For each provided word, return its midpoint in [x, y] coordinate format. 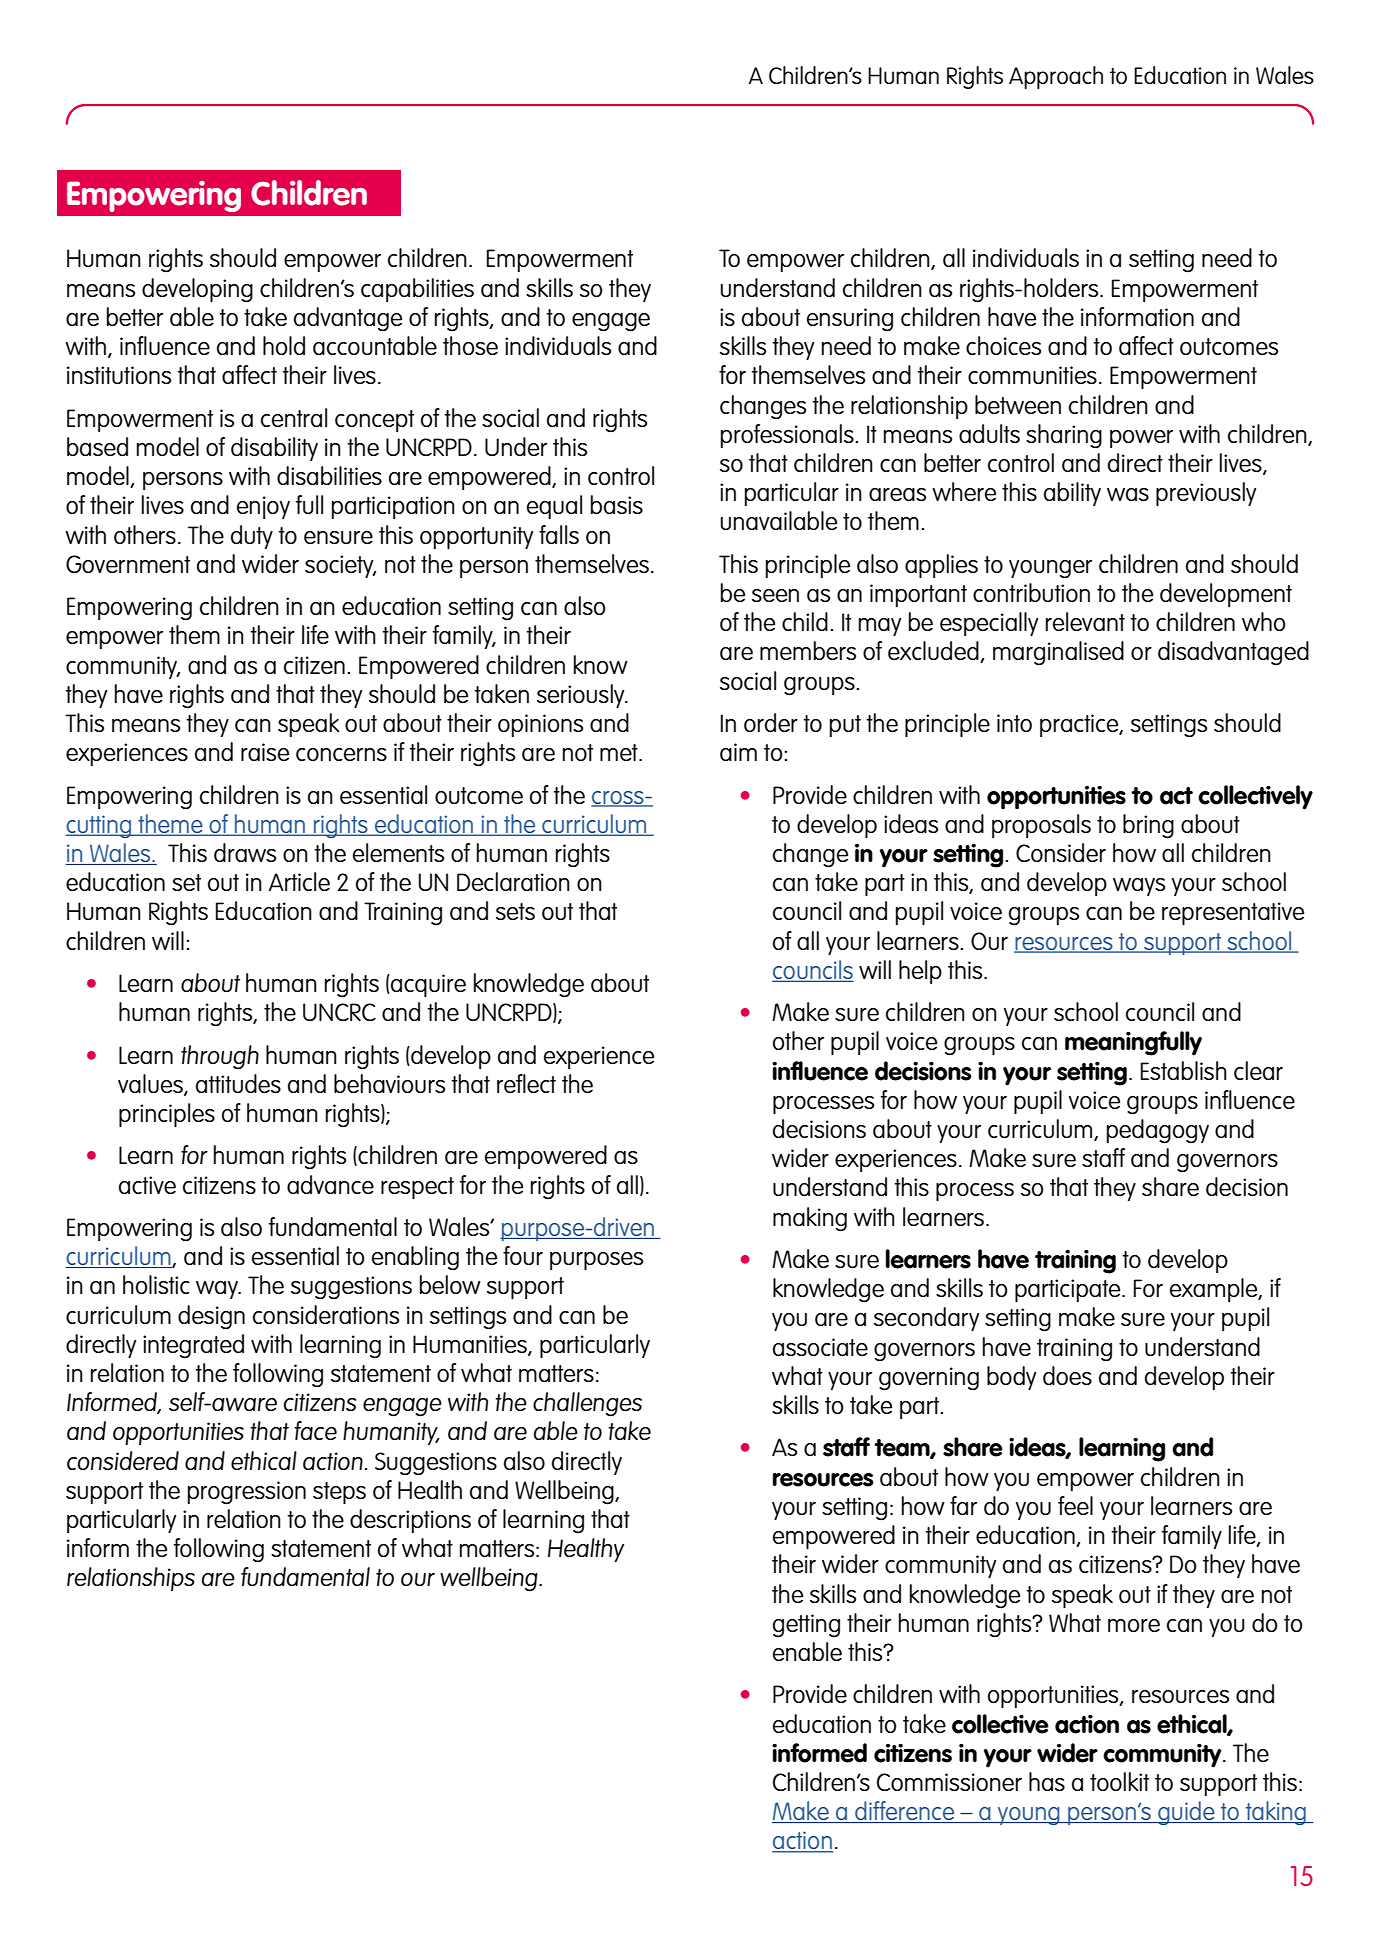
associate [820, 1347]
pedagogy [1158, 1131]
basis [617, 504]
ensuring [850, 320]
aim [738, 752]
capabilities [417, 290]
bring [1148, 826]
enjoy [263, 507]
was [1128, 494]
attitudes [238, 1083]
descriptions [410, 1521]
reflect [526, 1083]
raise [265, 752]
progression [247, 1493]
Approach [1056, 77]
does [1067, 1375]
